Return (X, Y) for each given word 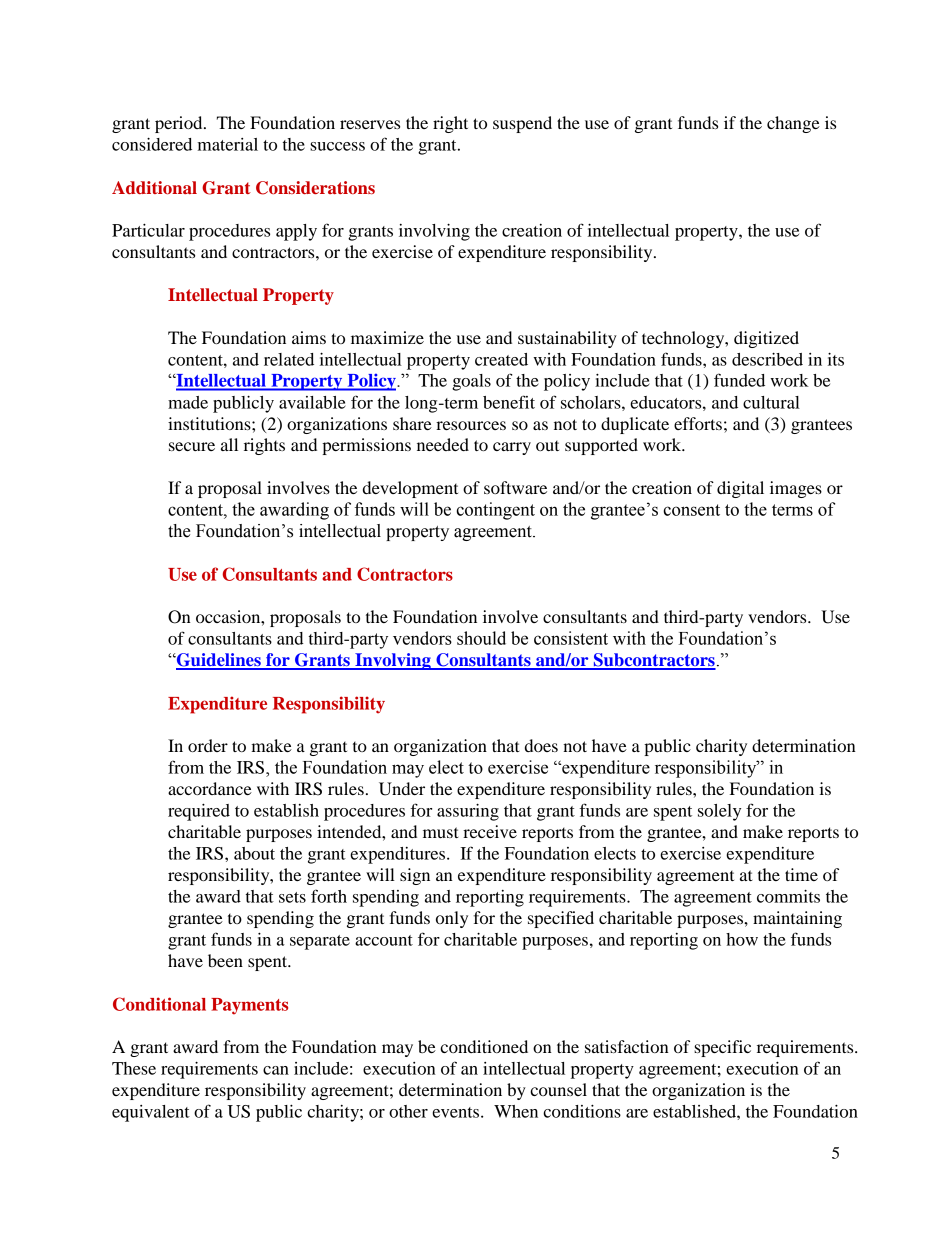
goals (471, 382)
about (254, 853)
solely (719, 812)
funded (739, 380)
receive (490, 831)
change (793, 124)
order (208, 745)
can (276, 1070)
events (457, 1112)
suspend (522, 124)
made (188, 402)
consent (691, 510)
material (228, 144)
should (481, 638)
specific (722, 1048)
